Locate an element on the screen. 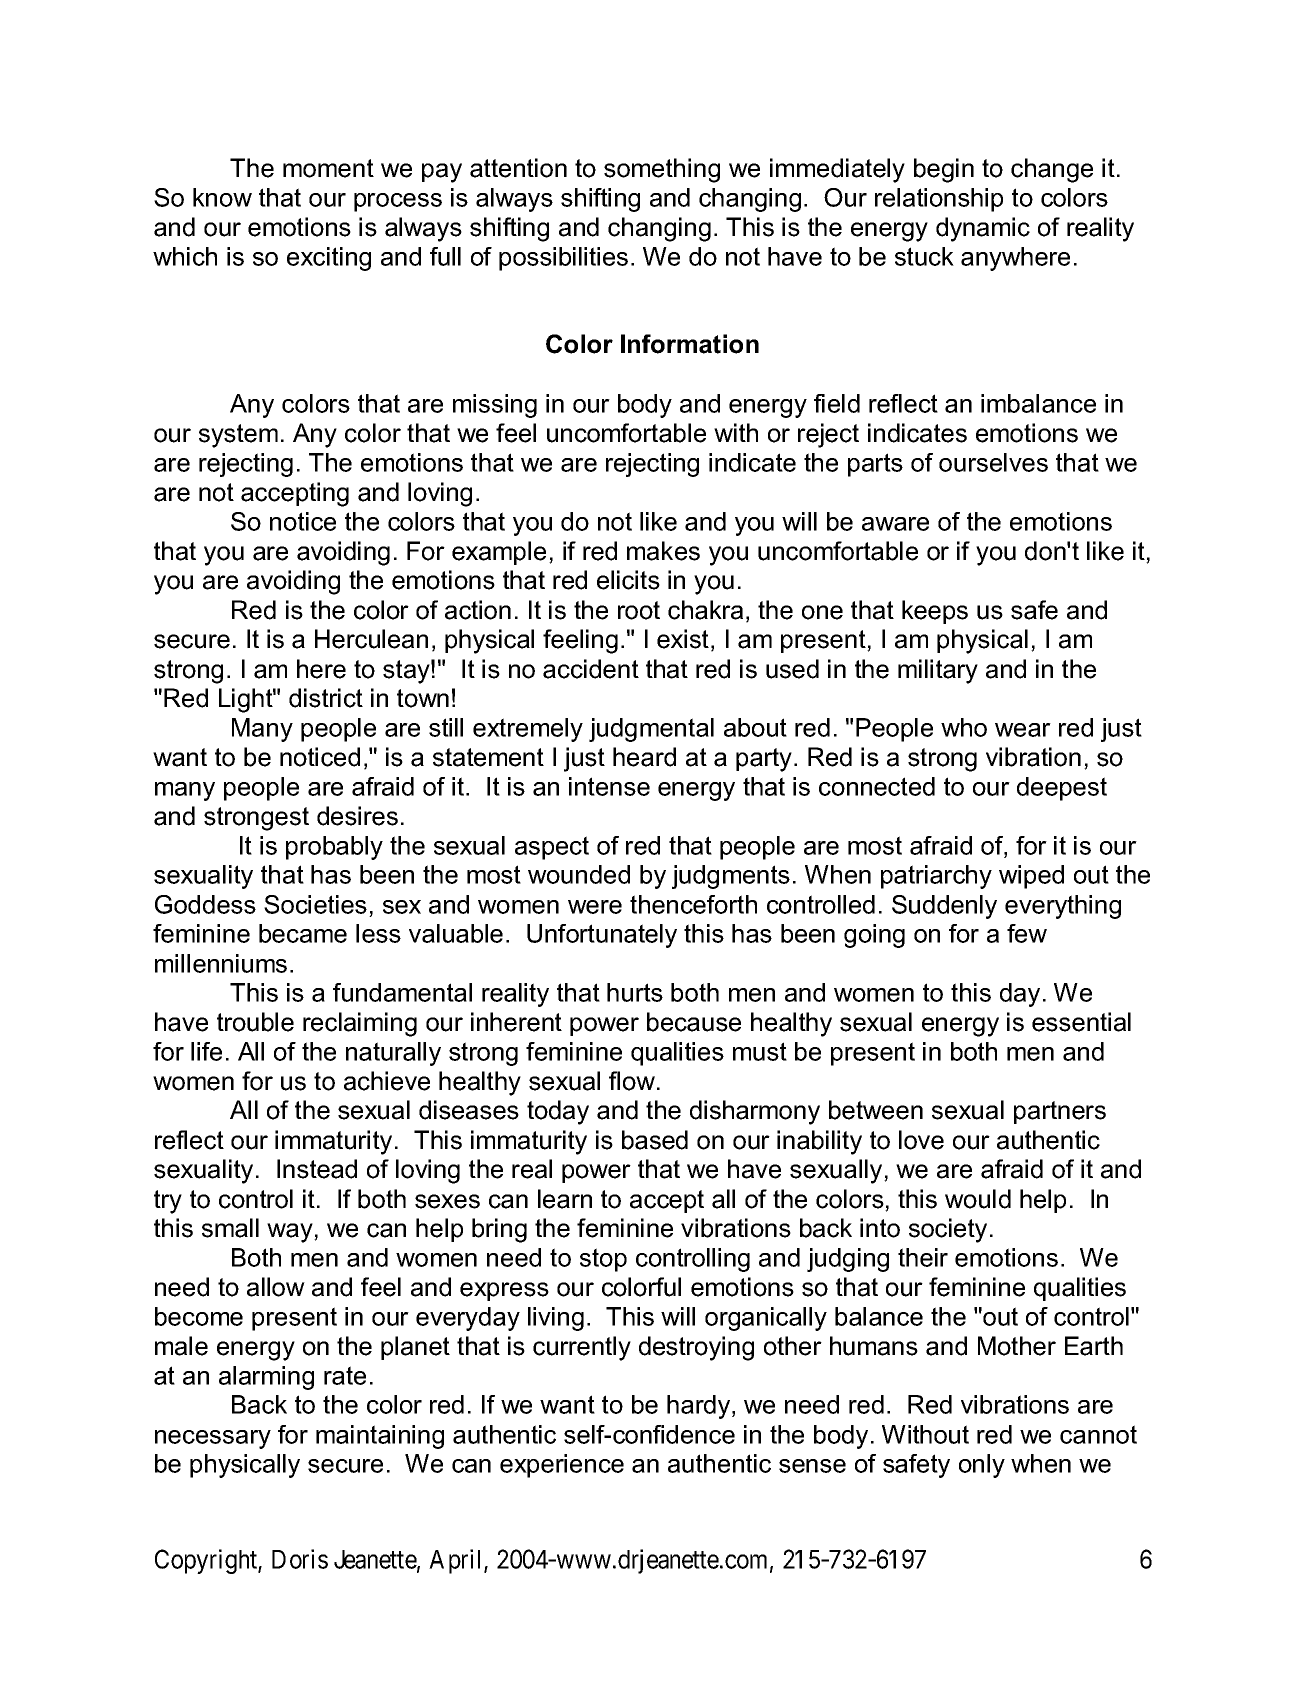  probably is located at coordinates (334, 848).
